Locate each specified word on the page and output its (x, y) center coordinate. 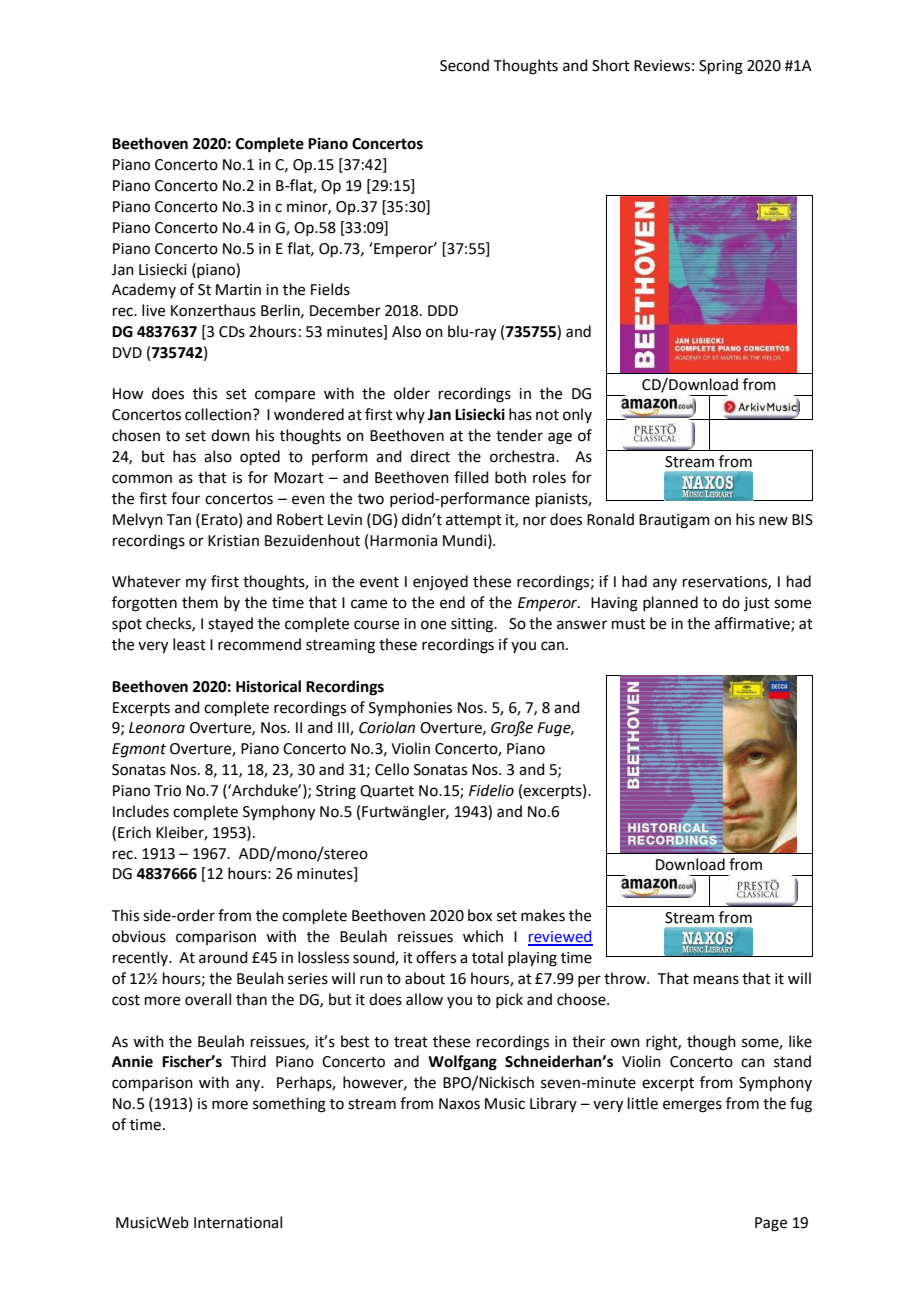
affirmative (753, 624)
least (189, 644)
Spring (721, 67)
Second (464, 65)
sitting (473, 625)
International (238, 1222)
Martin (238, 290)
